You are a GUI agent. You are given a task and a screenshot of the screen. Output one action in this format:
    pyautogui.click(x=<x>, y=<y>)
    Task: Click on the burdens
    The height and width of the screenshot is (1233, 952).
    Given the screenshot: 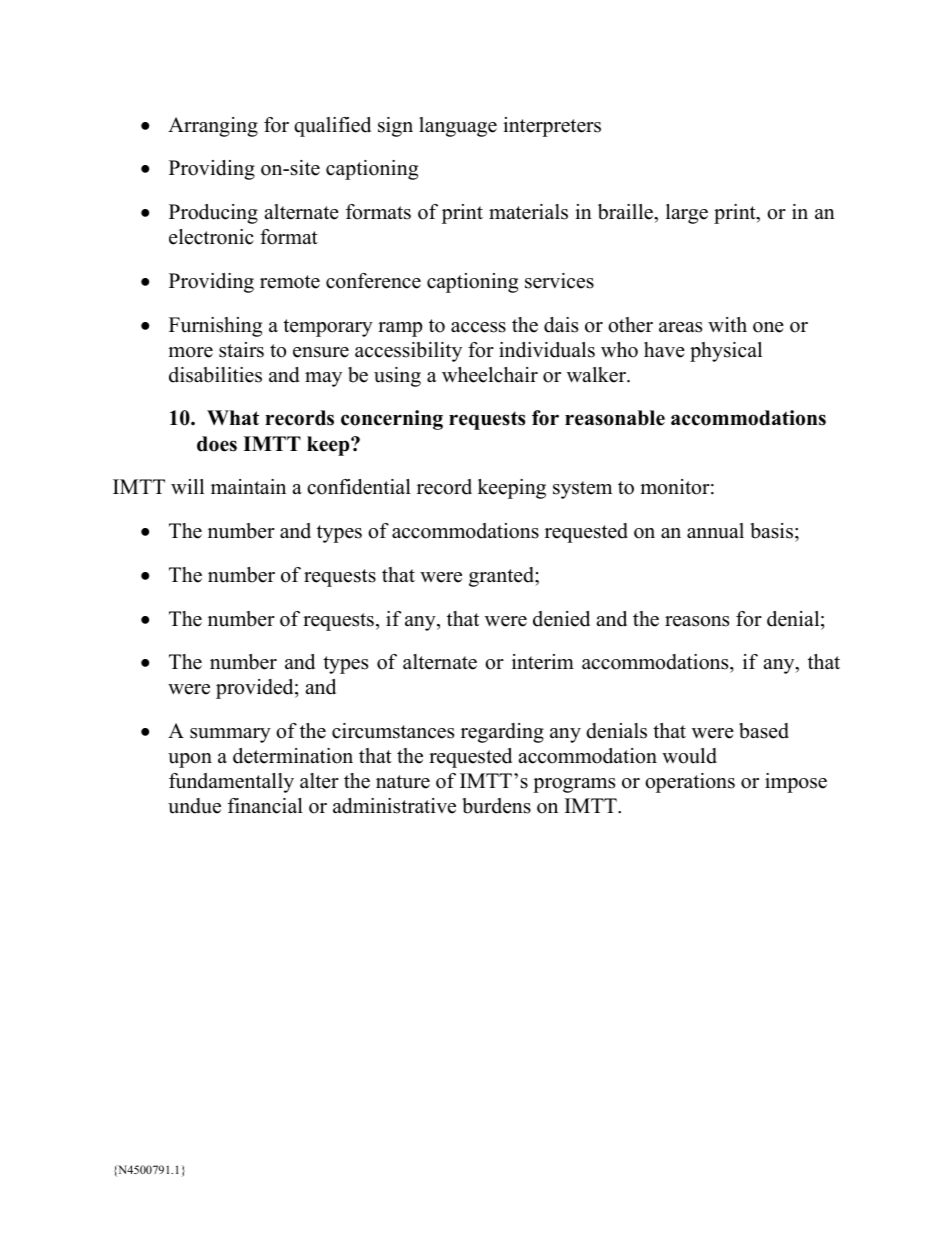 What is the action you would take?
    pyautogui.click(x=496, y=806)
